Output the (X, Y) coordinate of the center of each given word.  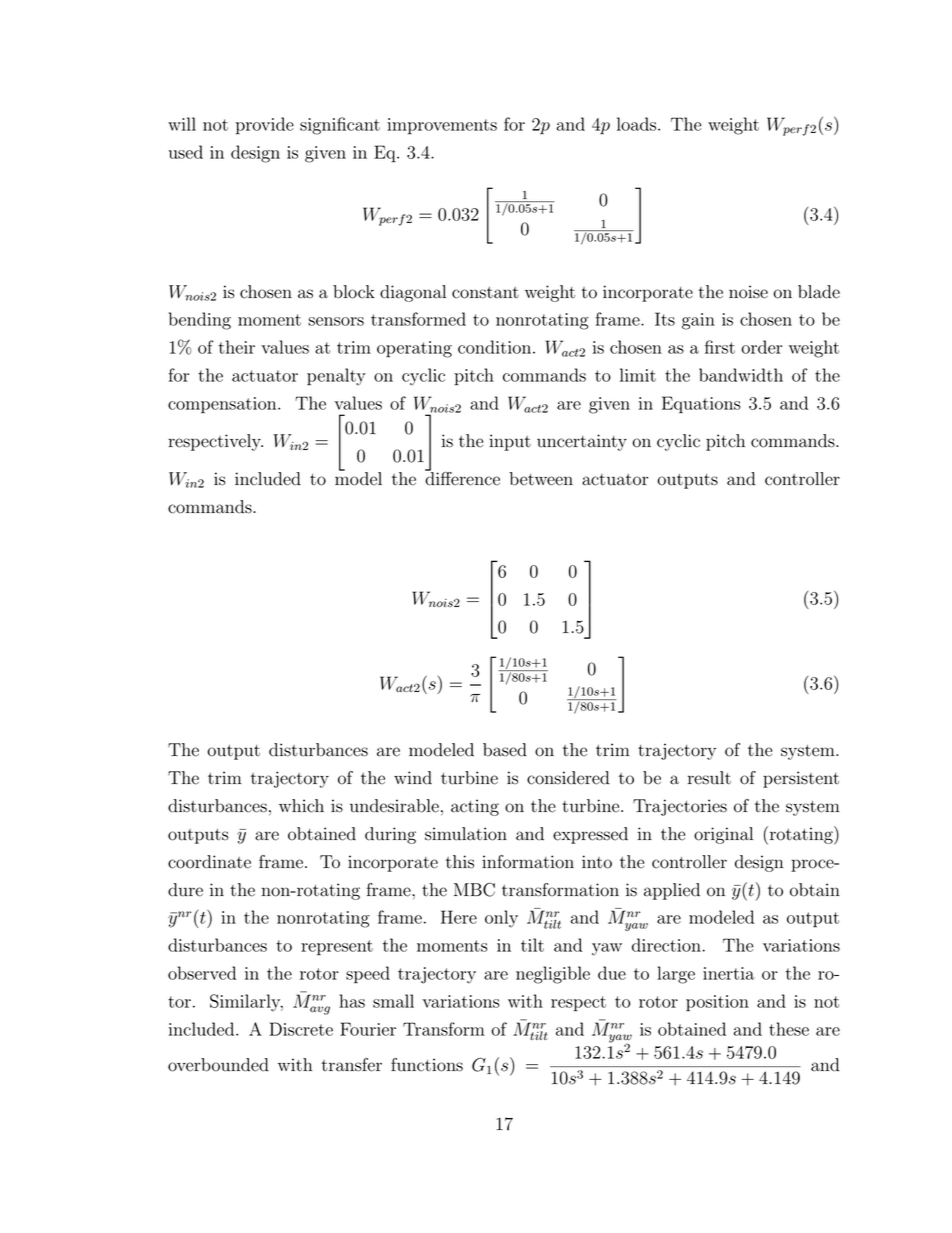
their (236, 347)
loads (638, 124)
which (301, 806)
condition (496, 347)
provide (265, 126)
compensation (223, 405)
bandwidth (741, 375)
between (541, 479)
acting (475, 807)
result (709, 778)
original (723, 835)
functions (427, 1065)
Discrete (301, 1029)
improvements (442, 126)
